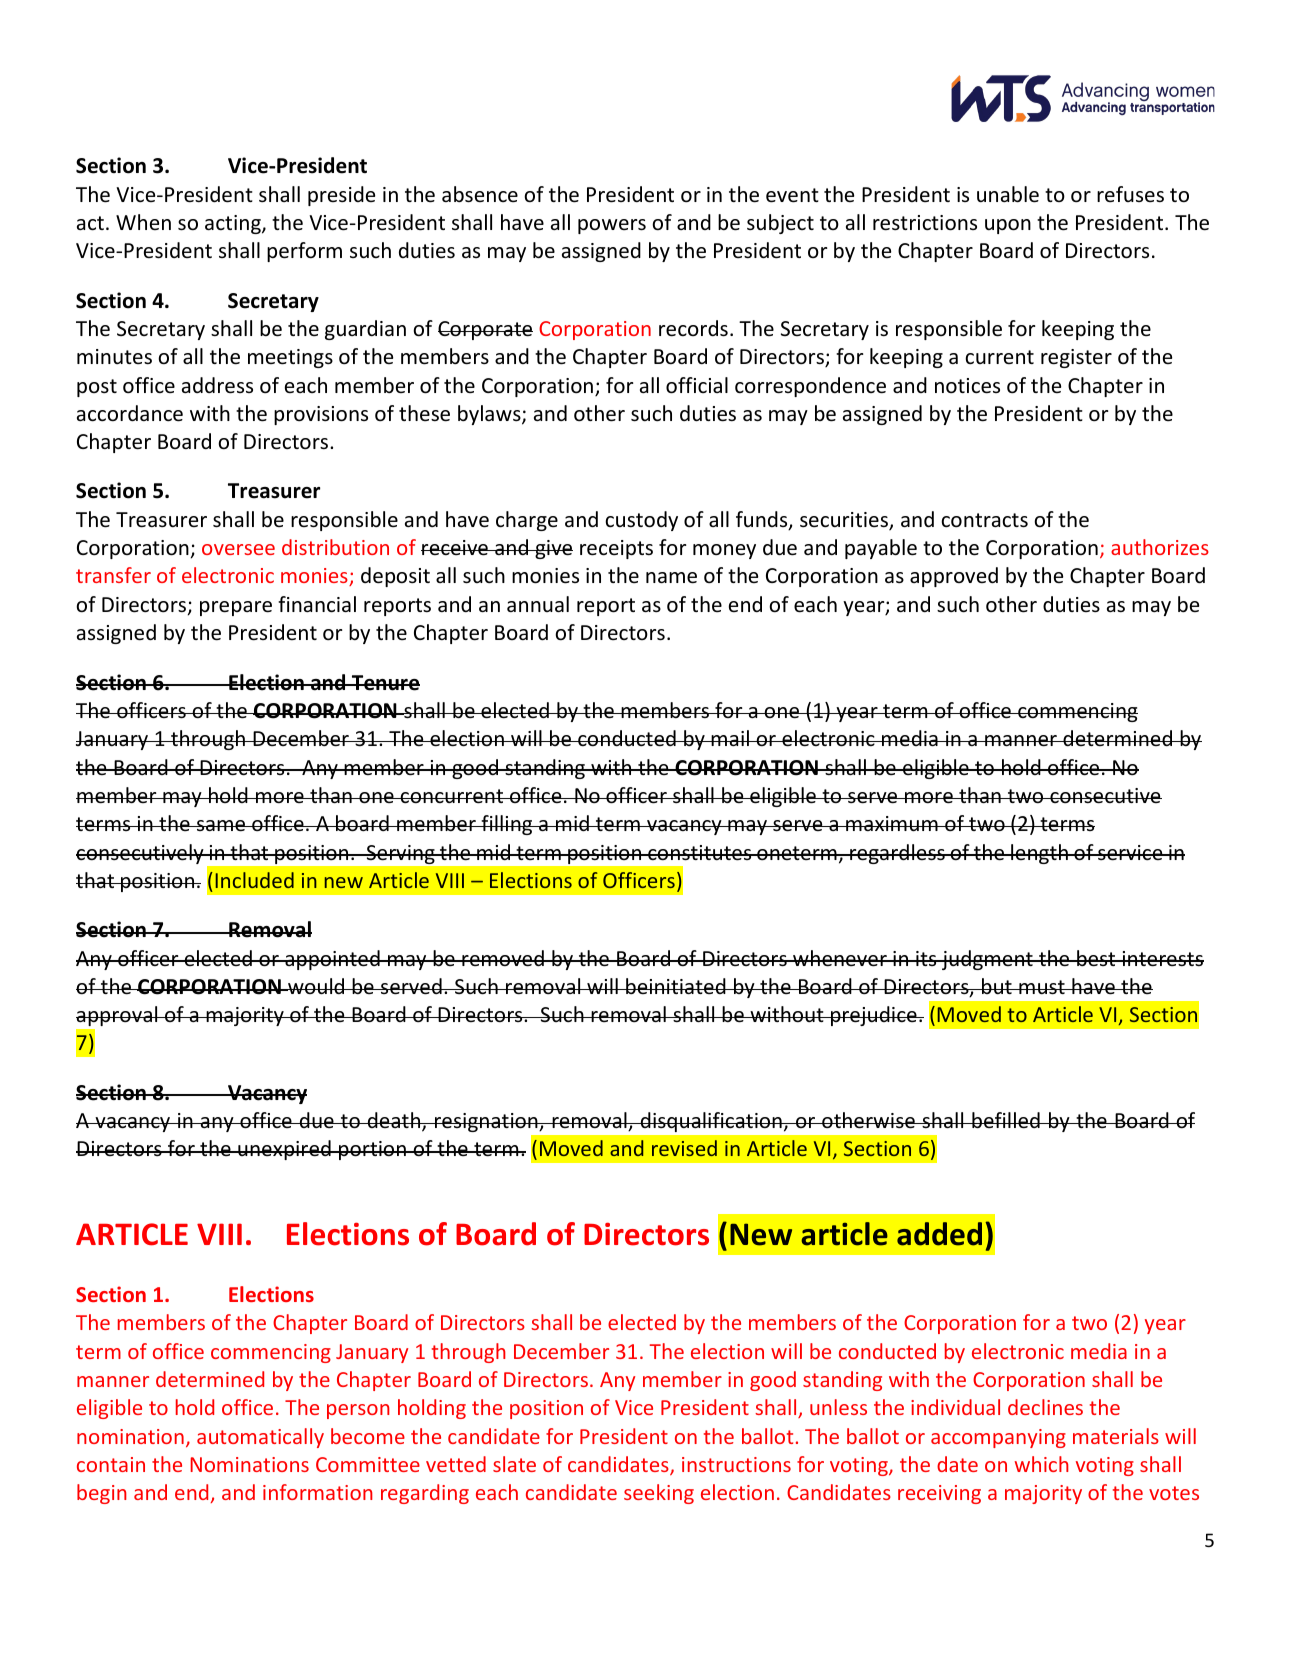 The height and width of the screenshot is (1670, 1291). Describe the element at coordinates (659, 1494) in the screenshot. I see `seeking` at that location.
